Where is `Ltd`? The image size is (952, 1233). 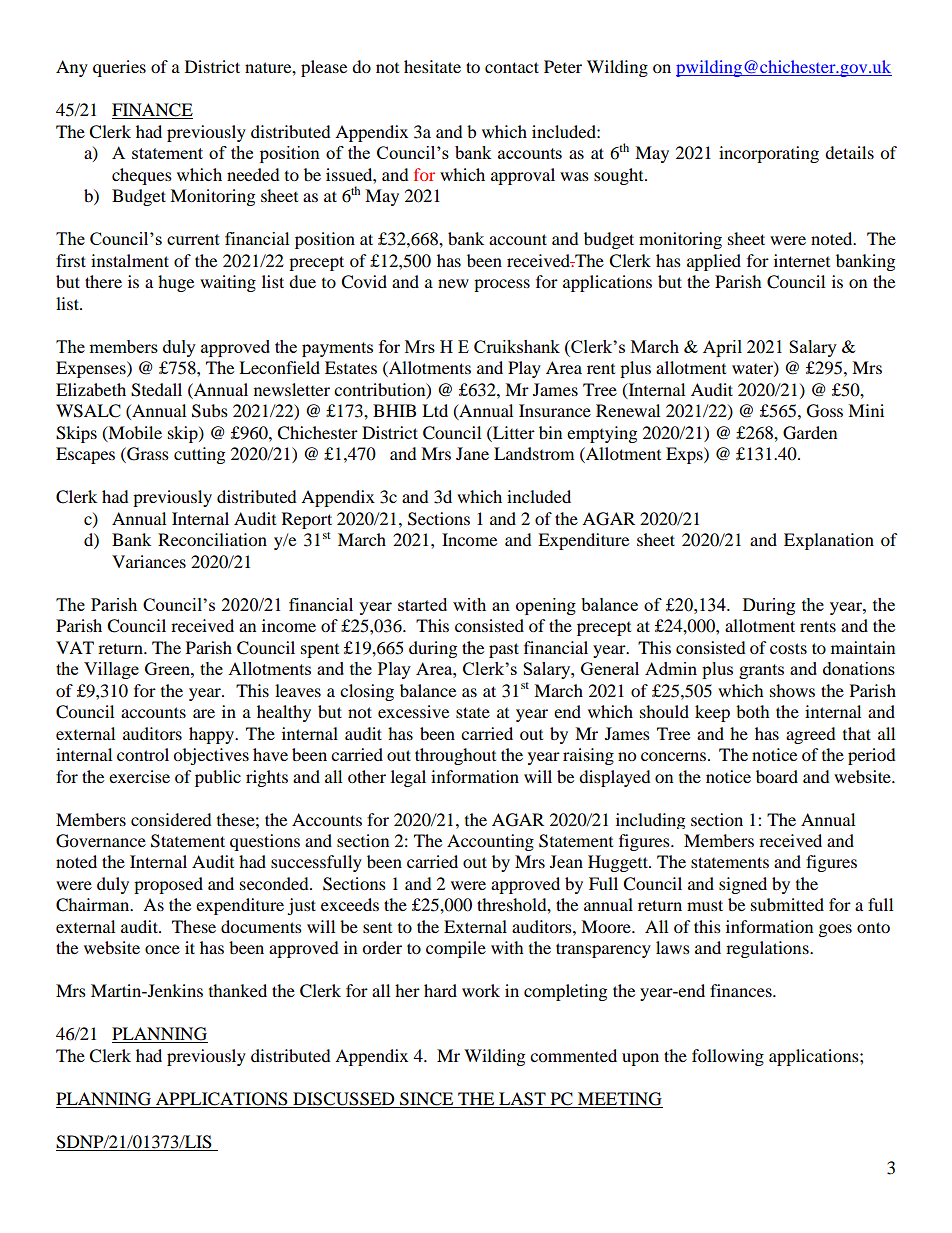
Ltd is located at coordinates (435, 410).
